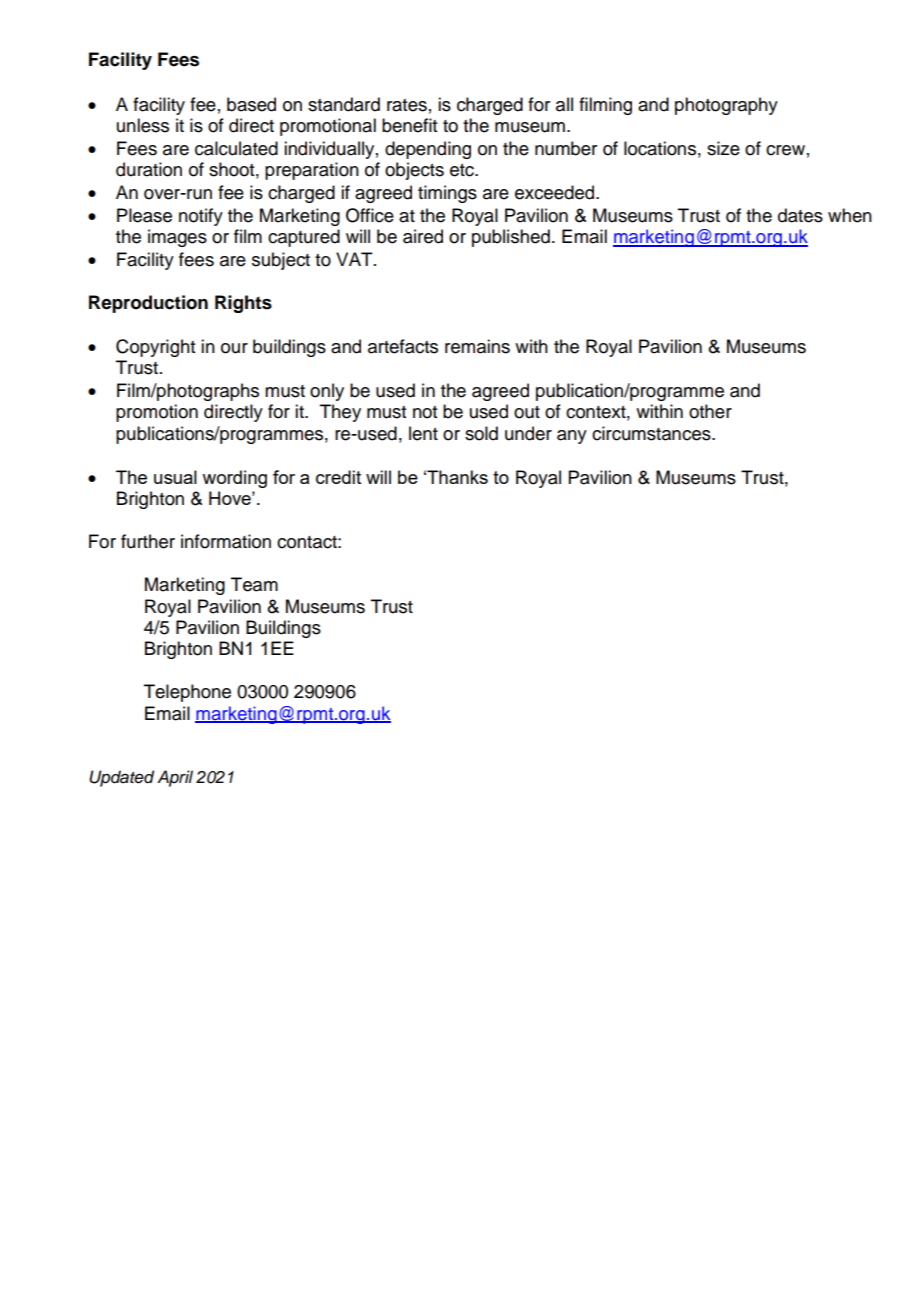 The height and width of the screenshot is (1308, 924). What do you see at coordinates (726, 106) in the screenshot?
I see `photography` at bounding box center [726, 106].
